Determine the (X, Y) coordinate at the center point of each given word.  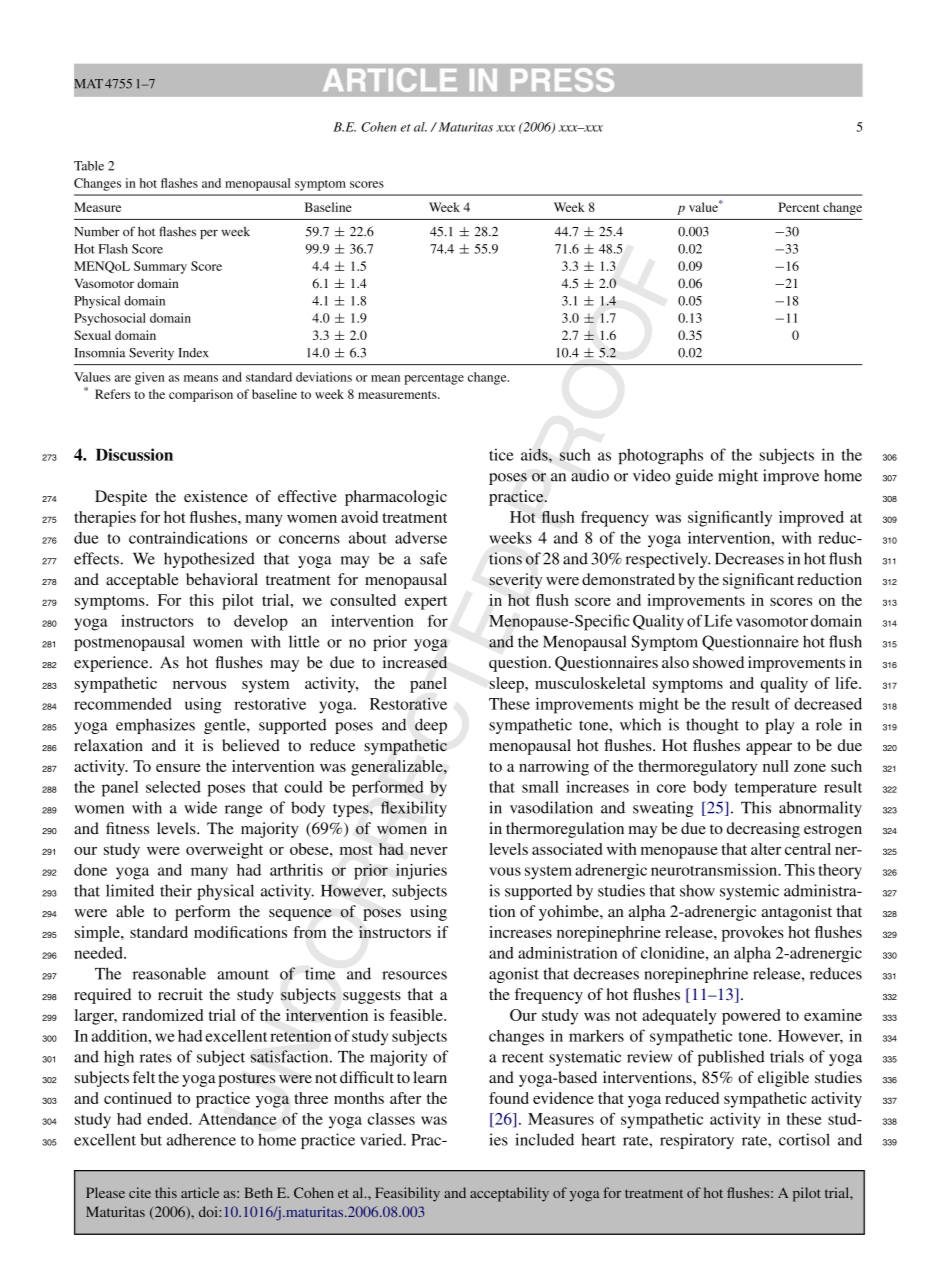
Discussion (134, 454)
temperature (776, 790)
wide (200, 807)
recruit (180, 994)
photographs (660, 457)
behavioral (222, 579)
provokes (753, 934)
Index (193, 353)
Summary (160, 267)
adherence (201, 1139)
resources (414, 975)
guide (694, 477)
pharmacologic (396, 498)
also (675, 662)
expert (426, 603)
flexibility (414, 809)
